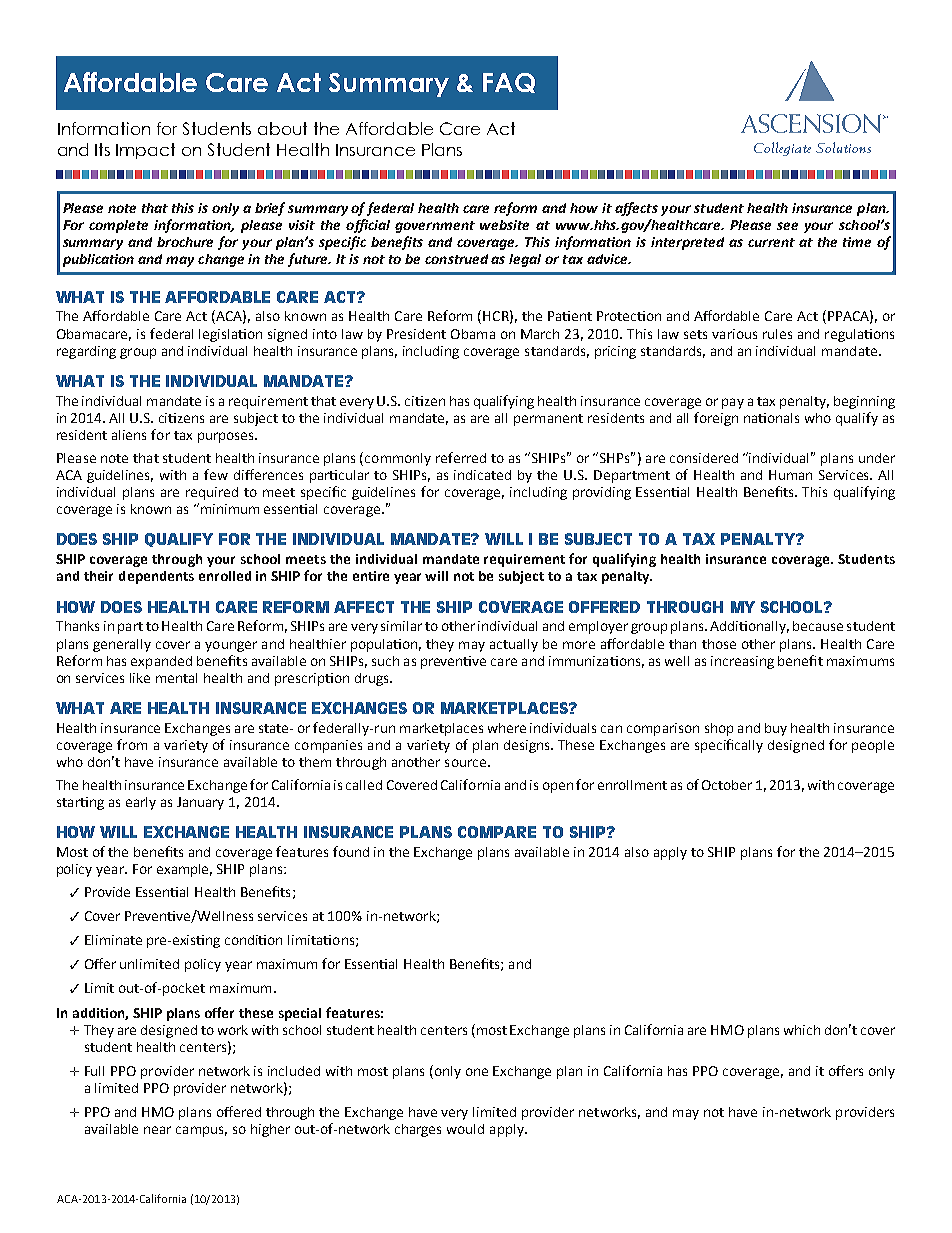 Image resolution: width=952 pixels, height=1233 pixels. I want to click on Collegiate, so click(782, 149).
